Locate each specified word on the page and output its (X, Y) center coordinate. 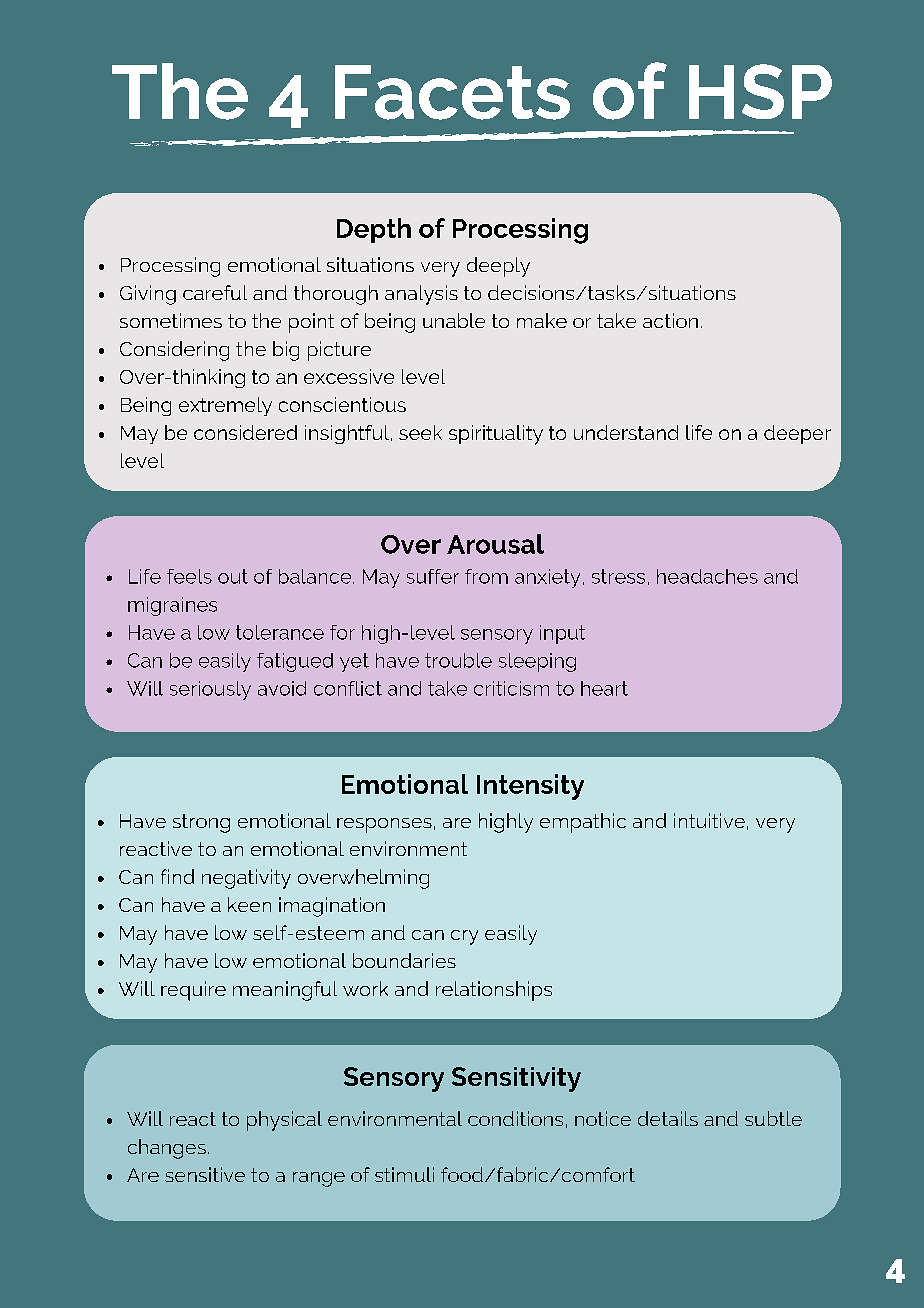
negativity (246, 879)
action (670, 320)
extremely (225, 406)
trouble (458, 660)
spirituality (496, 435)
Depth (374, 230)
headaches (707, 576)
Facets (452, 92)
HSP (760, 91)
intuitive (709, 820)
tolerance (280, 632)
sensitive (205, 1174)
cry (464, 937)
